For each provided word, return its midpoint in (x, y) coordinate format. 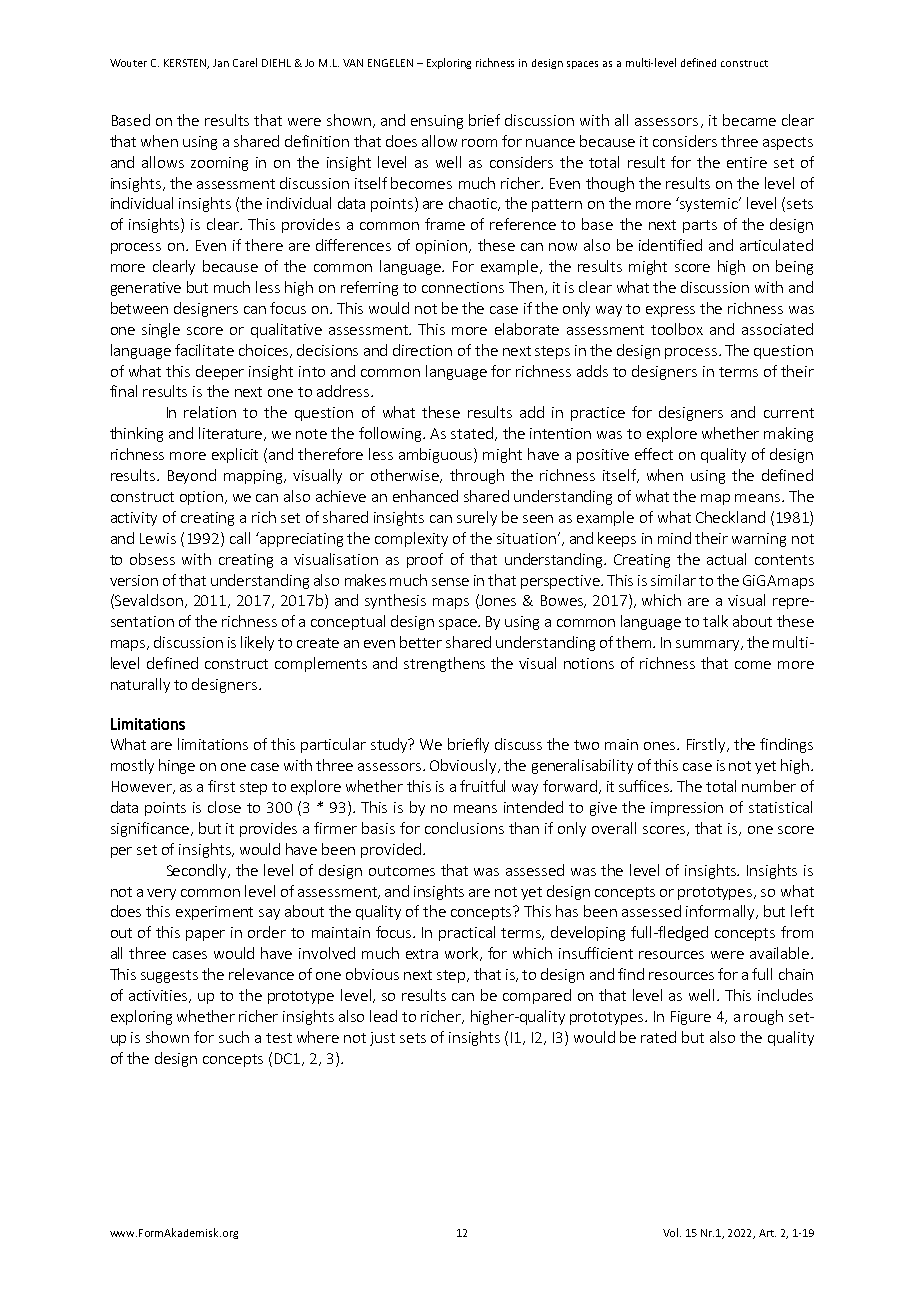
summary (709, 645)
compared (537, 996)
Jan (221, 63)
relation (210, 412)
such (234, 1037)
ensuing (437, 122)
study (390, 745)
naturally (140, 685)
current (789, 413)
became (749, 120)
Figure (691, 1018)
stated (473, 434)
